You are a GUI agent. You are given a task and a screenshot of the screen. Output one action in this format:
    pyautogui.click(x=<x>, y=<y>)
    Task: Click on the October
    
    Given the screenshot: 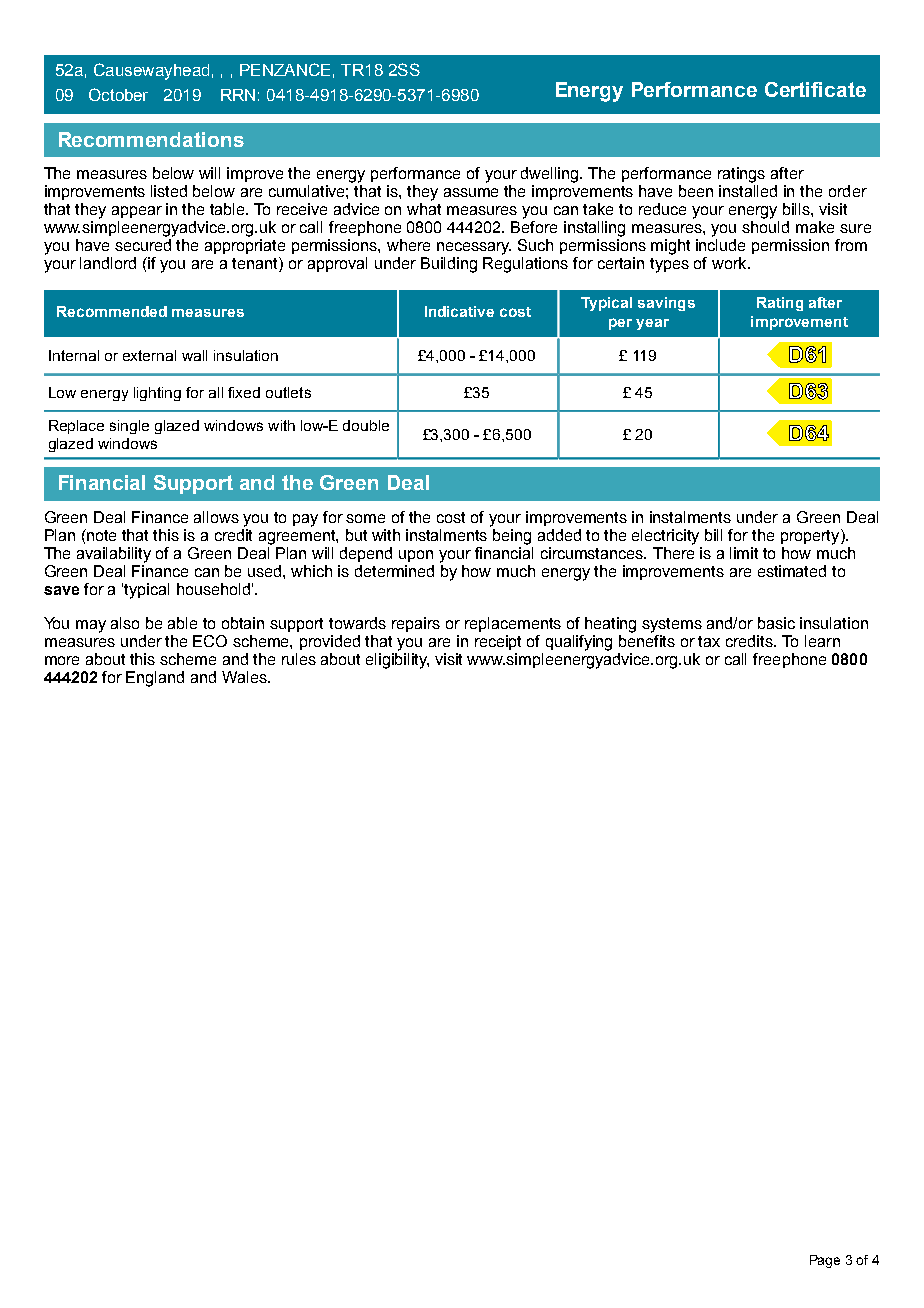 What is the action you would take?
    pyautogui.click(x=118, y=94)
